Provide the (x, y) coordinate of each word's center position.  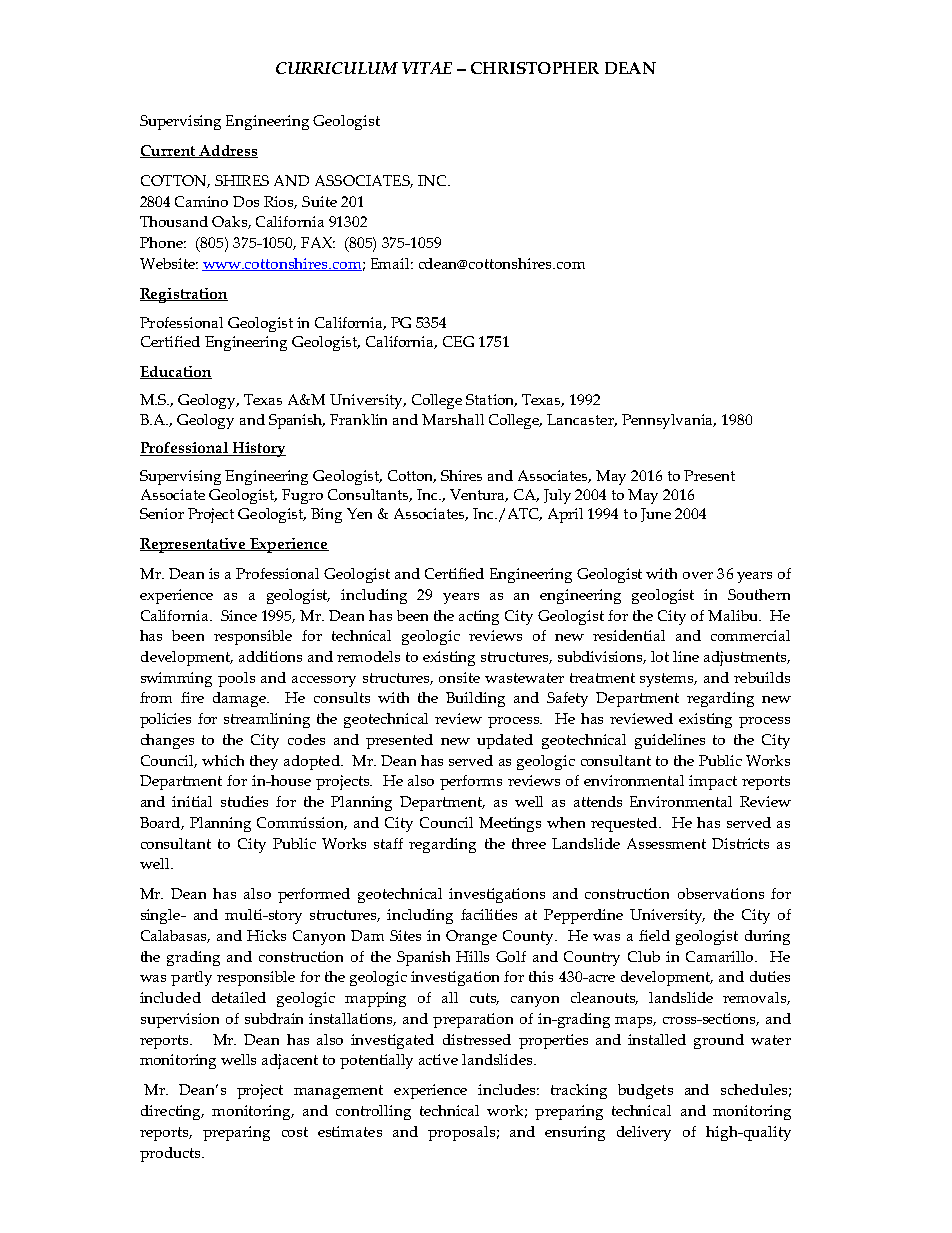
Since (239, 615)
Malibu (734, 615)
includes (508, 1089)
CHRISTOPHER (535, 68)
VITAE (427, 68)
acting (479, 617)
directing (172, 1112)
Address (227, 151)
